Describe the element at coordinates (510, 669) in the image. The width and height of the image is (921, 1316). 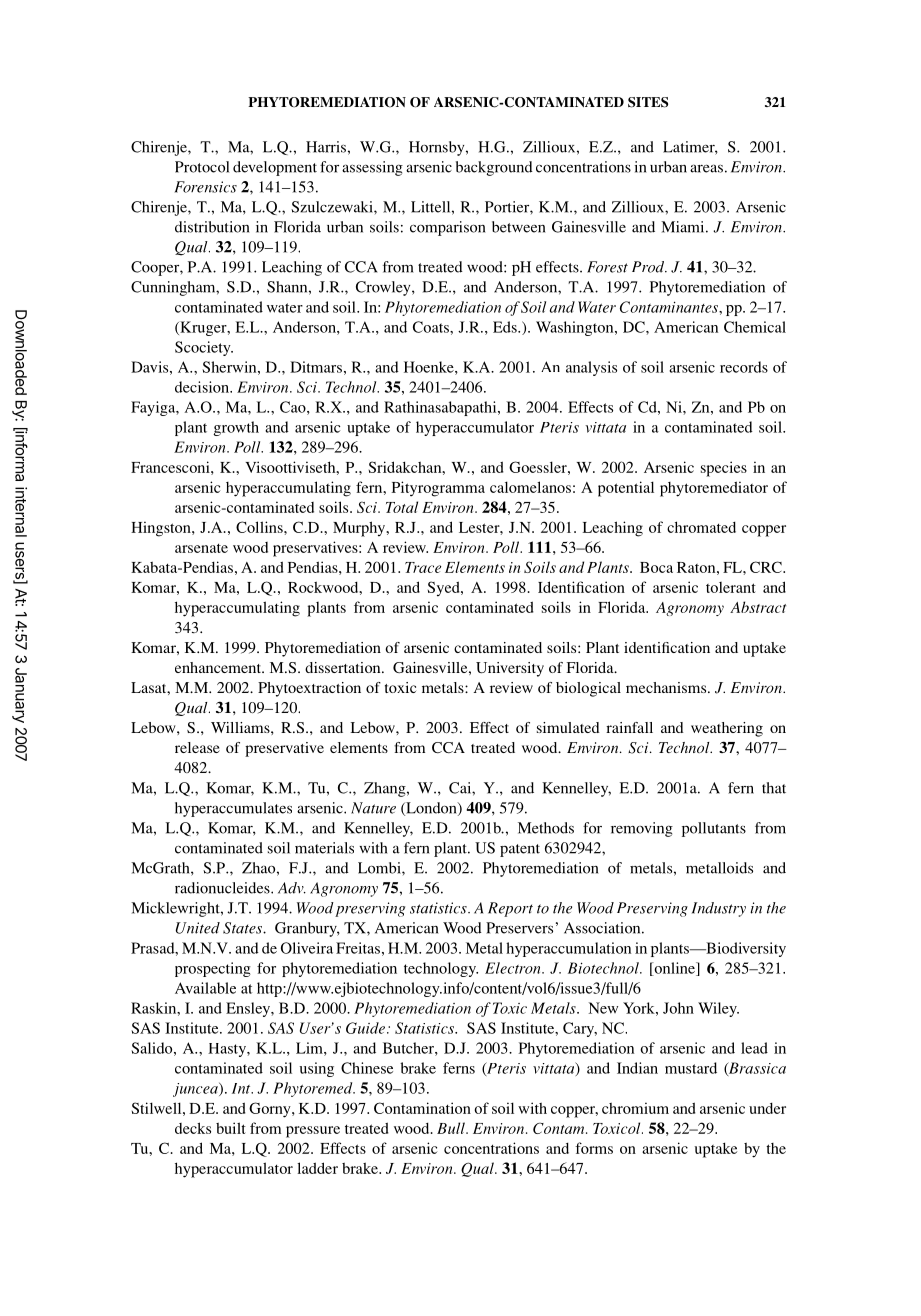
I see `University` at that location.
